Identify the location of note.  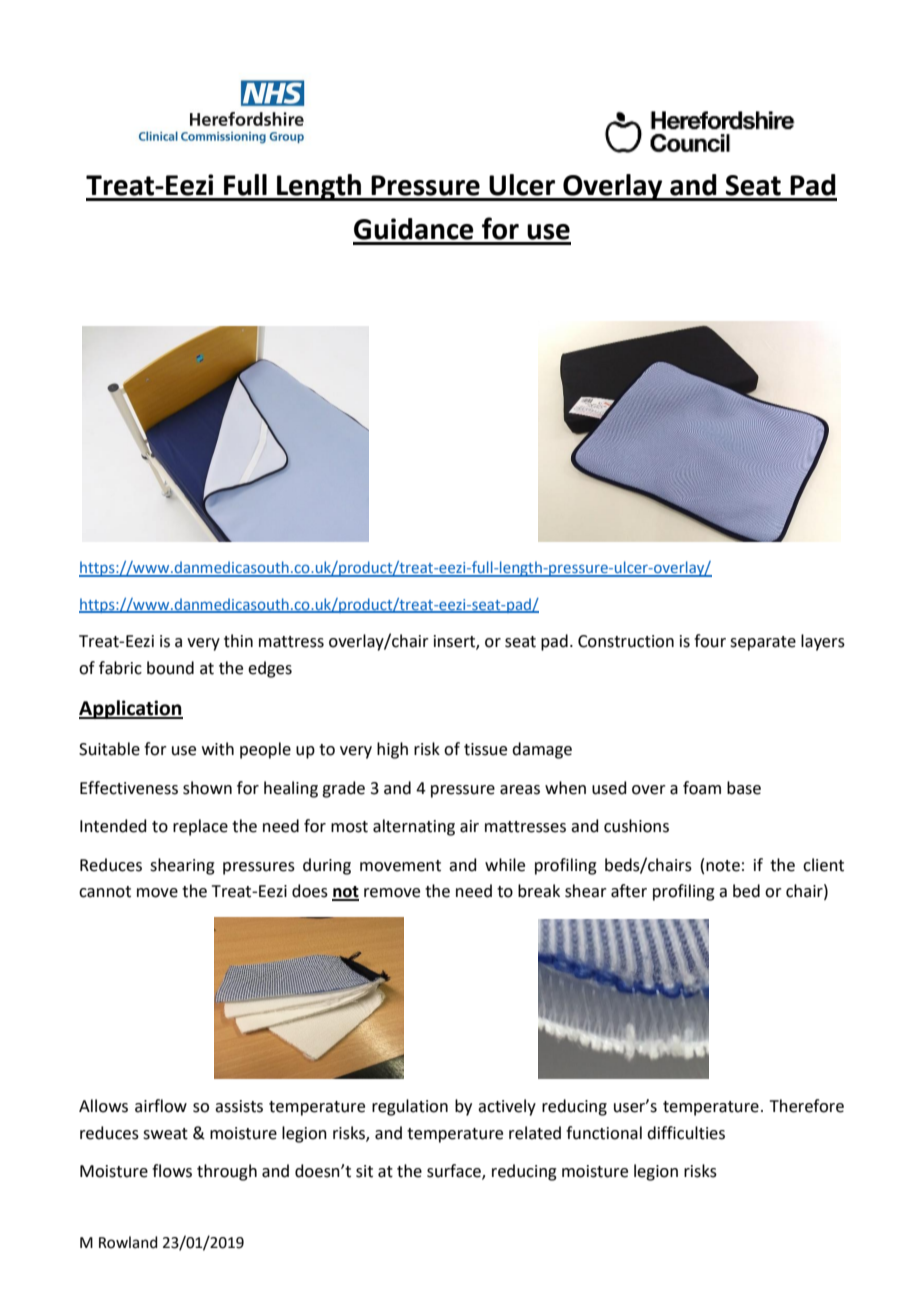
(723, 866).
